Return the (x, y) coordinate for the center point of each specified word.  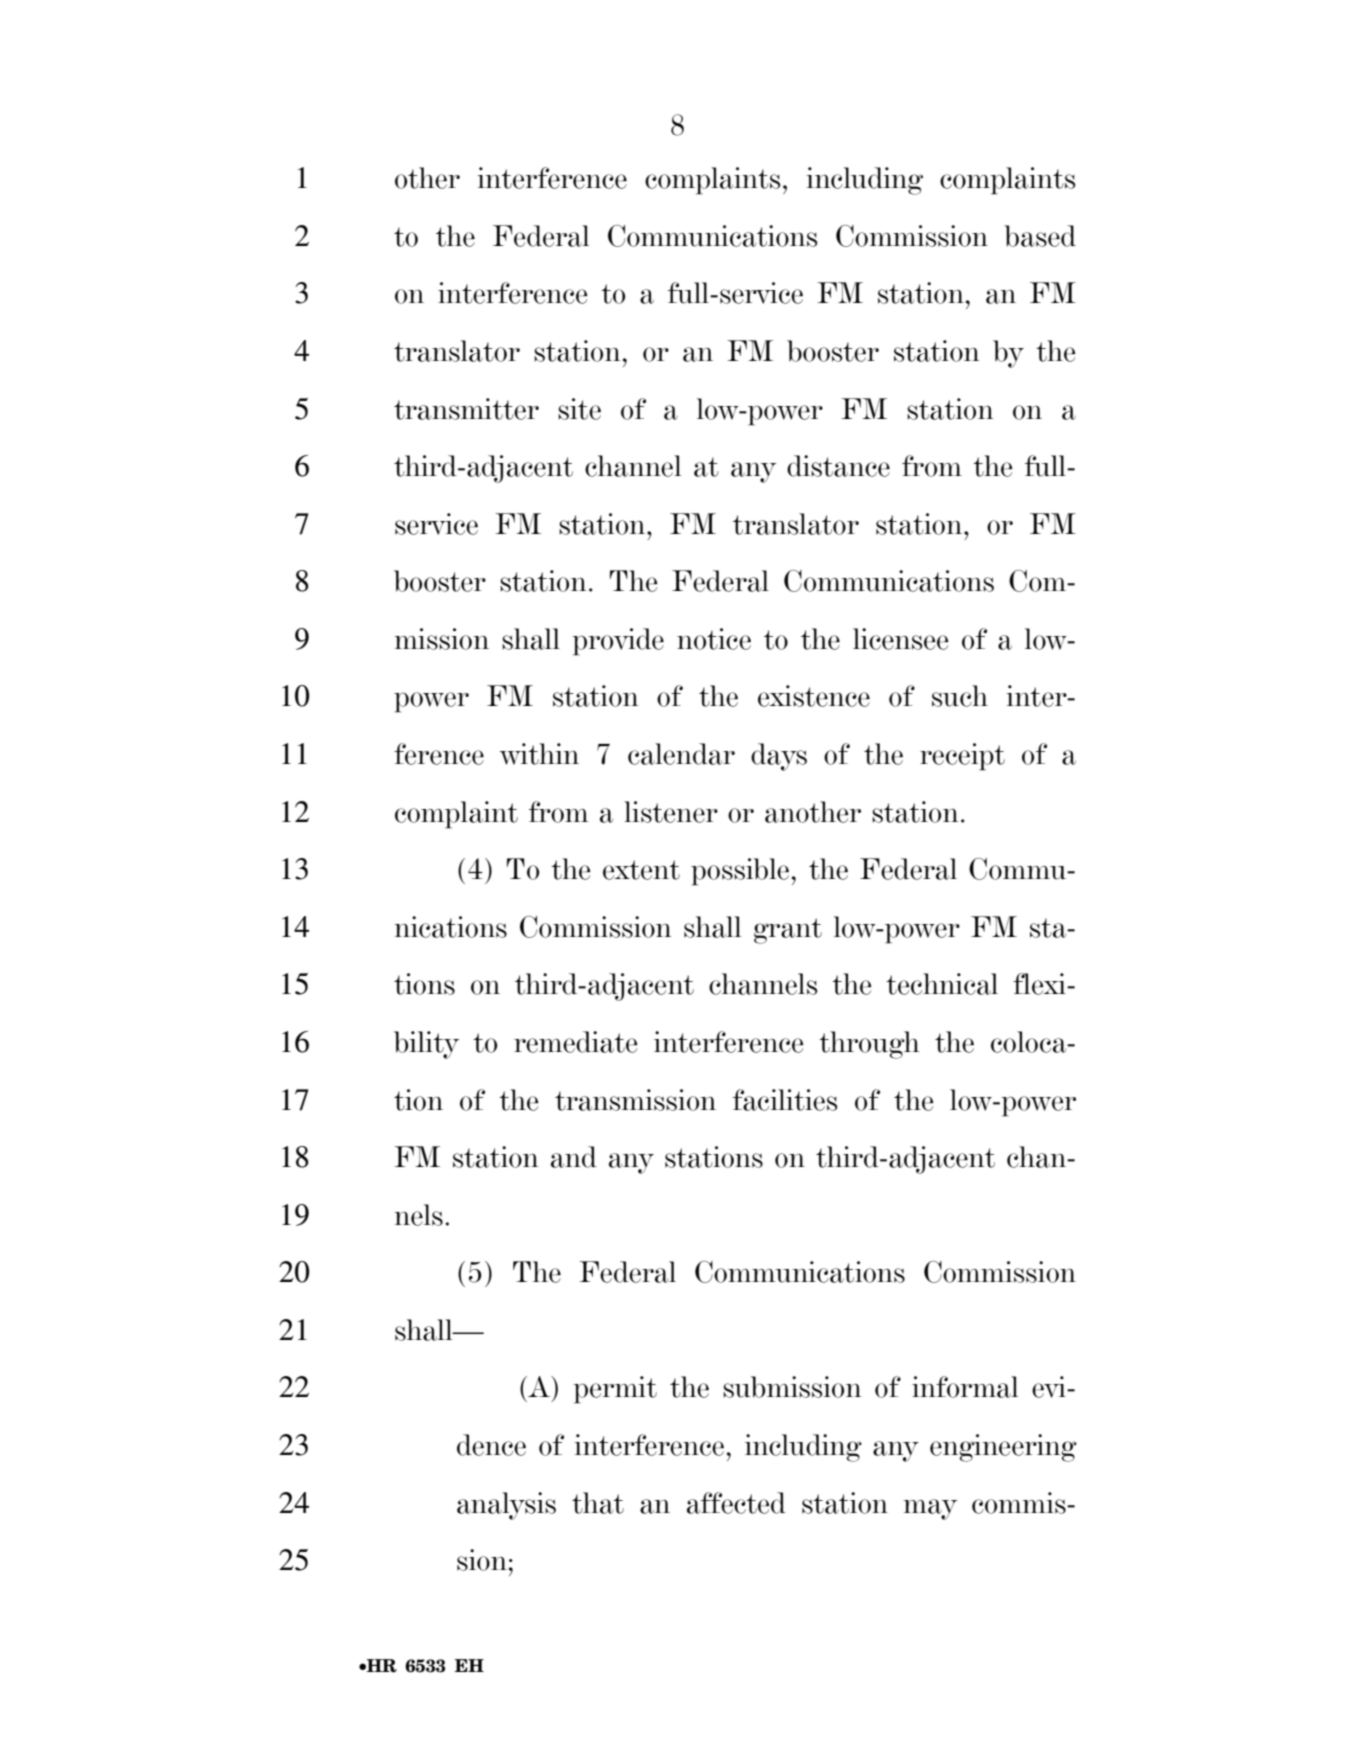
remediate (576, 1042)
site (579, 409)
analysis (506, 1506)
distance (838, 466)
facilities (785, 1100)
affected (736, 1503)
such (960, 696)
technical (942, 984)
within (539, 754)
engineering (1003, 1448)
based (1040, 236)
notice (714, 639)
